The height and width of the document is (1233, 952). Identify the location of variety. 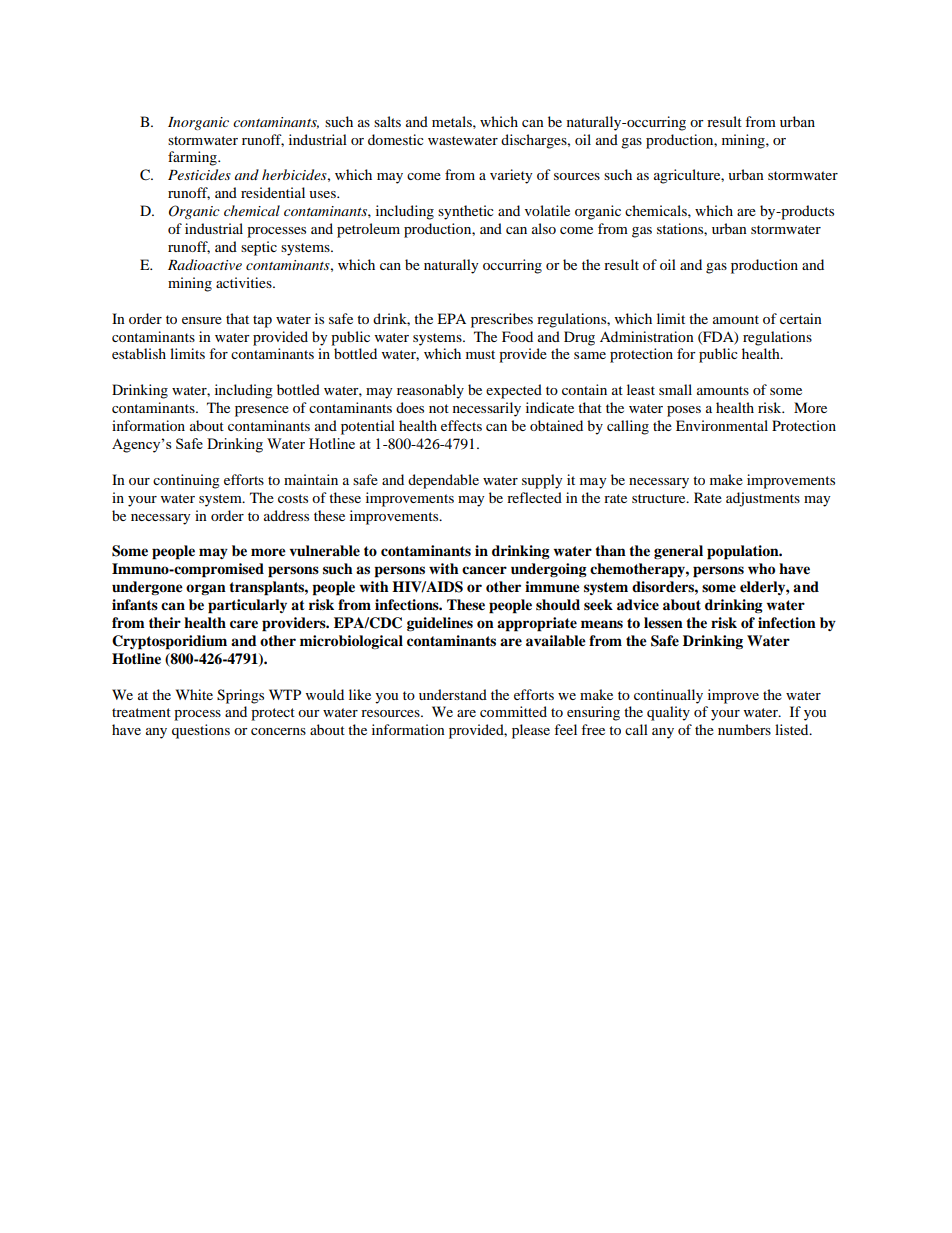
(511, 176).
